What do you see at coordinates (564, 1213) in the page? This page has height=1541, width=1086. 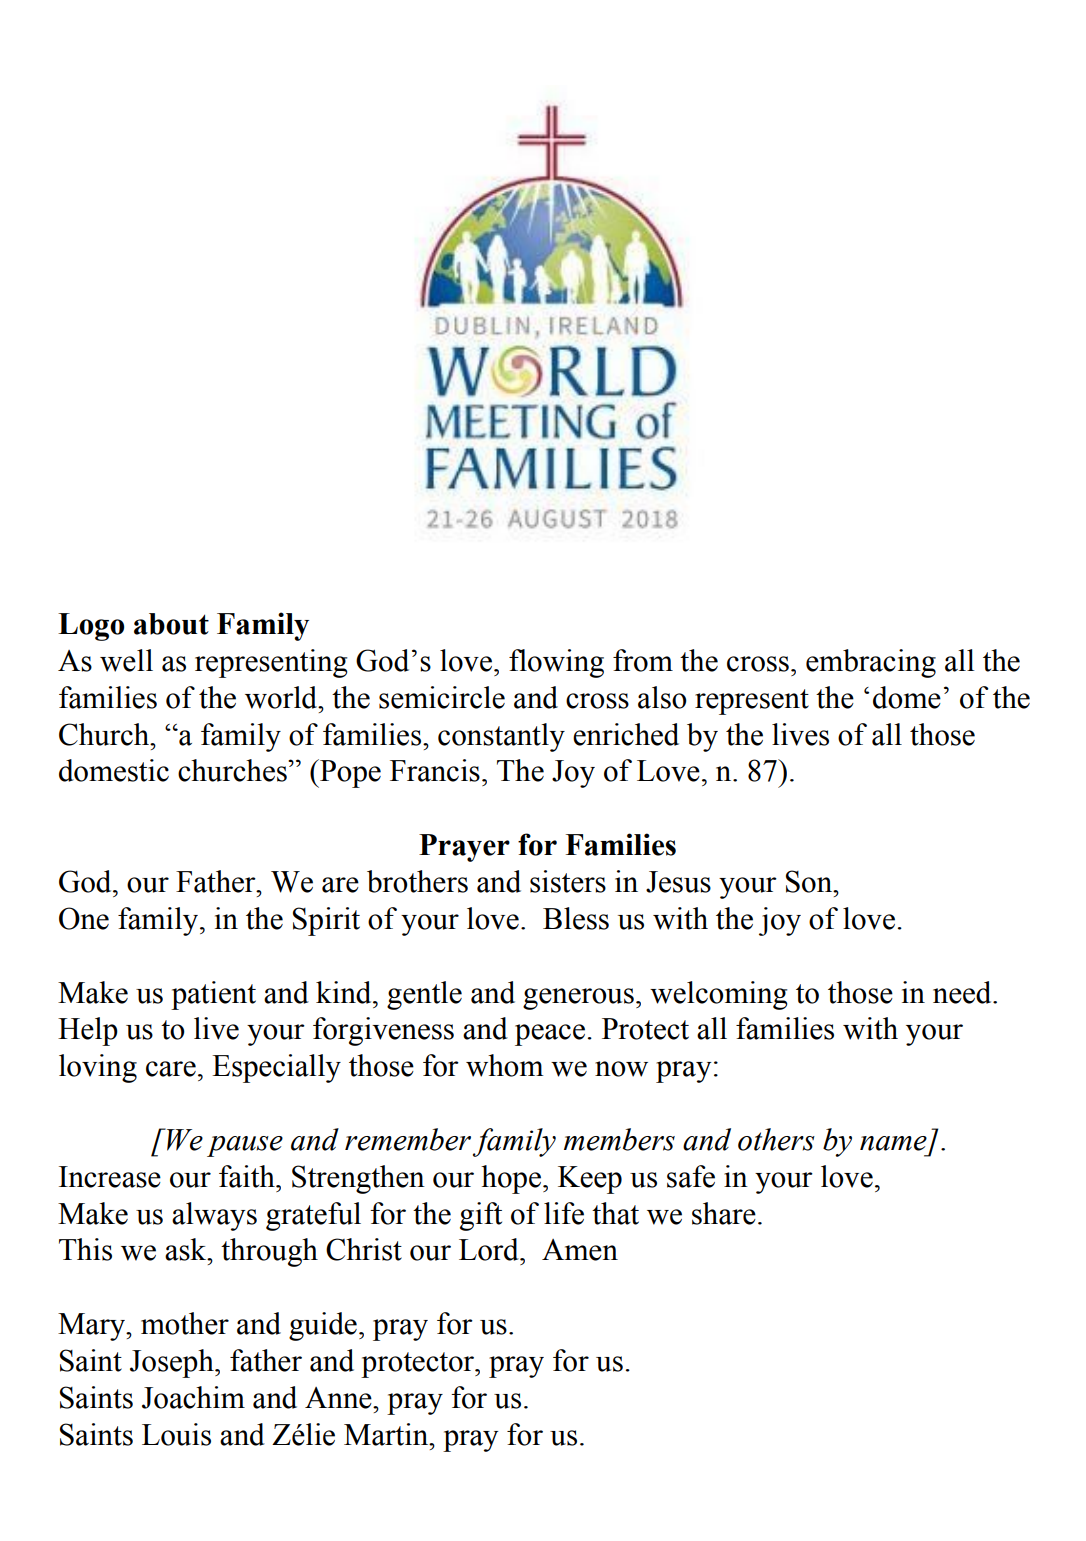 I see `life` at bounding box center [564, 1213].
